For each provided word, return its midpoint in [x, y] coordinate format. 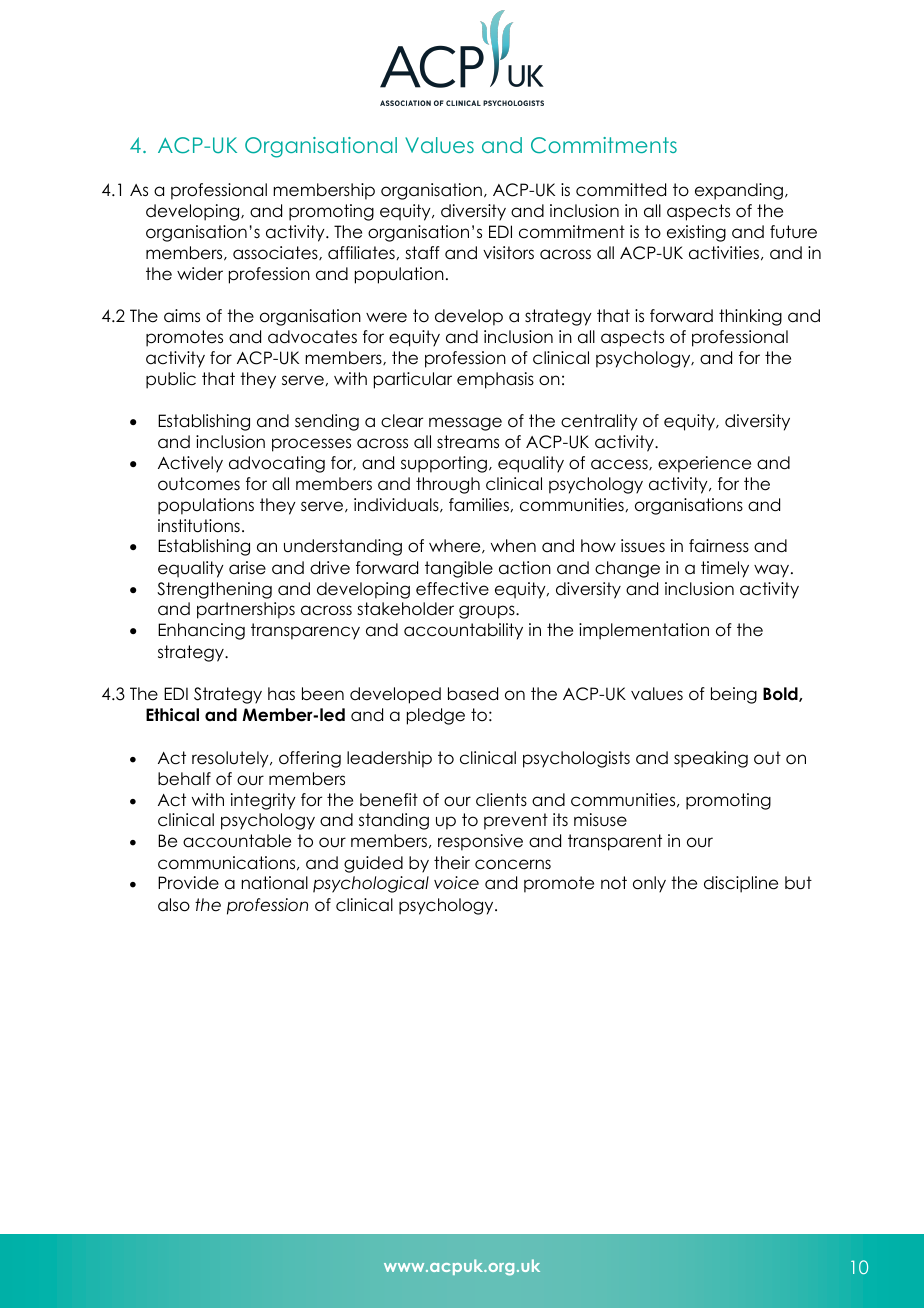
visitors [508, 253]
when [513, 546]
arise [247, 568]
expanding [739, 191]
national [275, 883]
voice [456, 883]
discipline [741, 884]
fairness [719, 546]
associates [276, 253]
